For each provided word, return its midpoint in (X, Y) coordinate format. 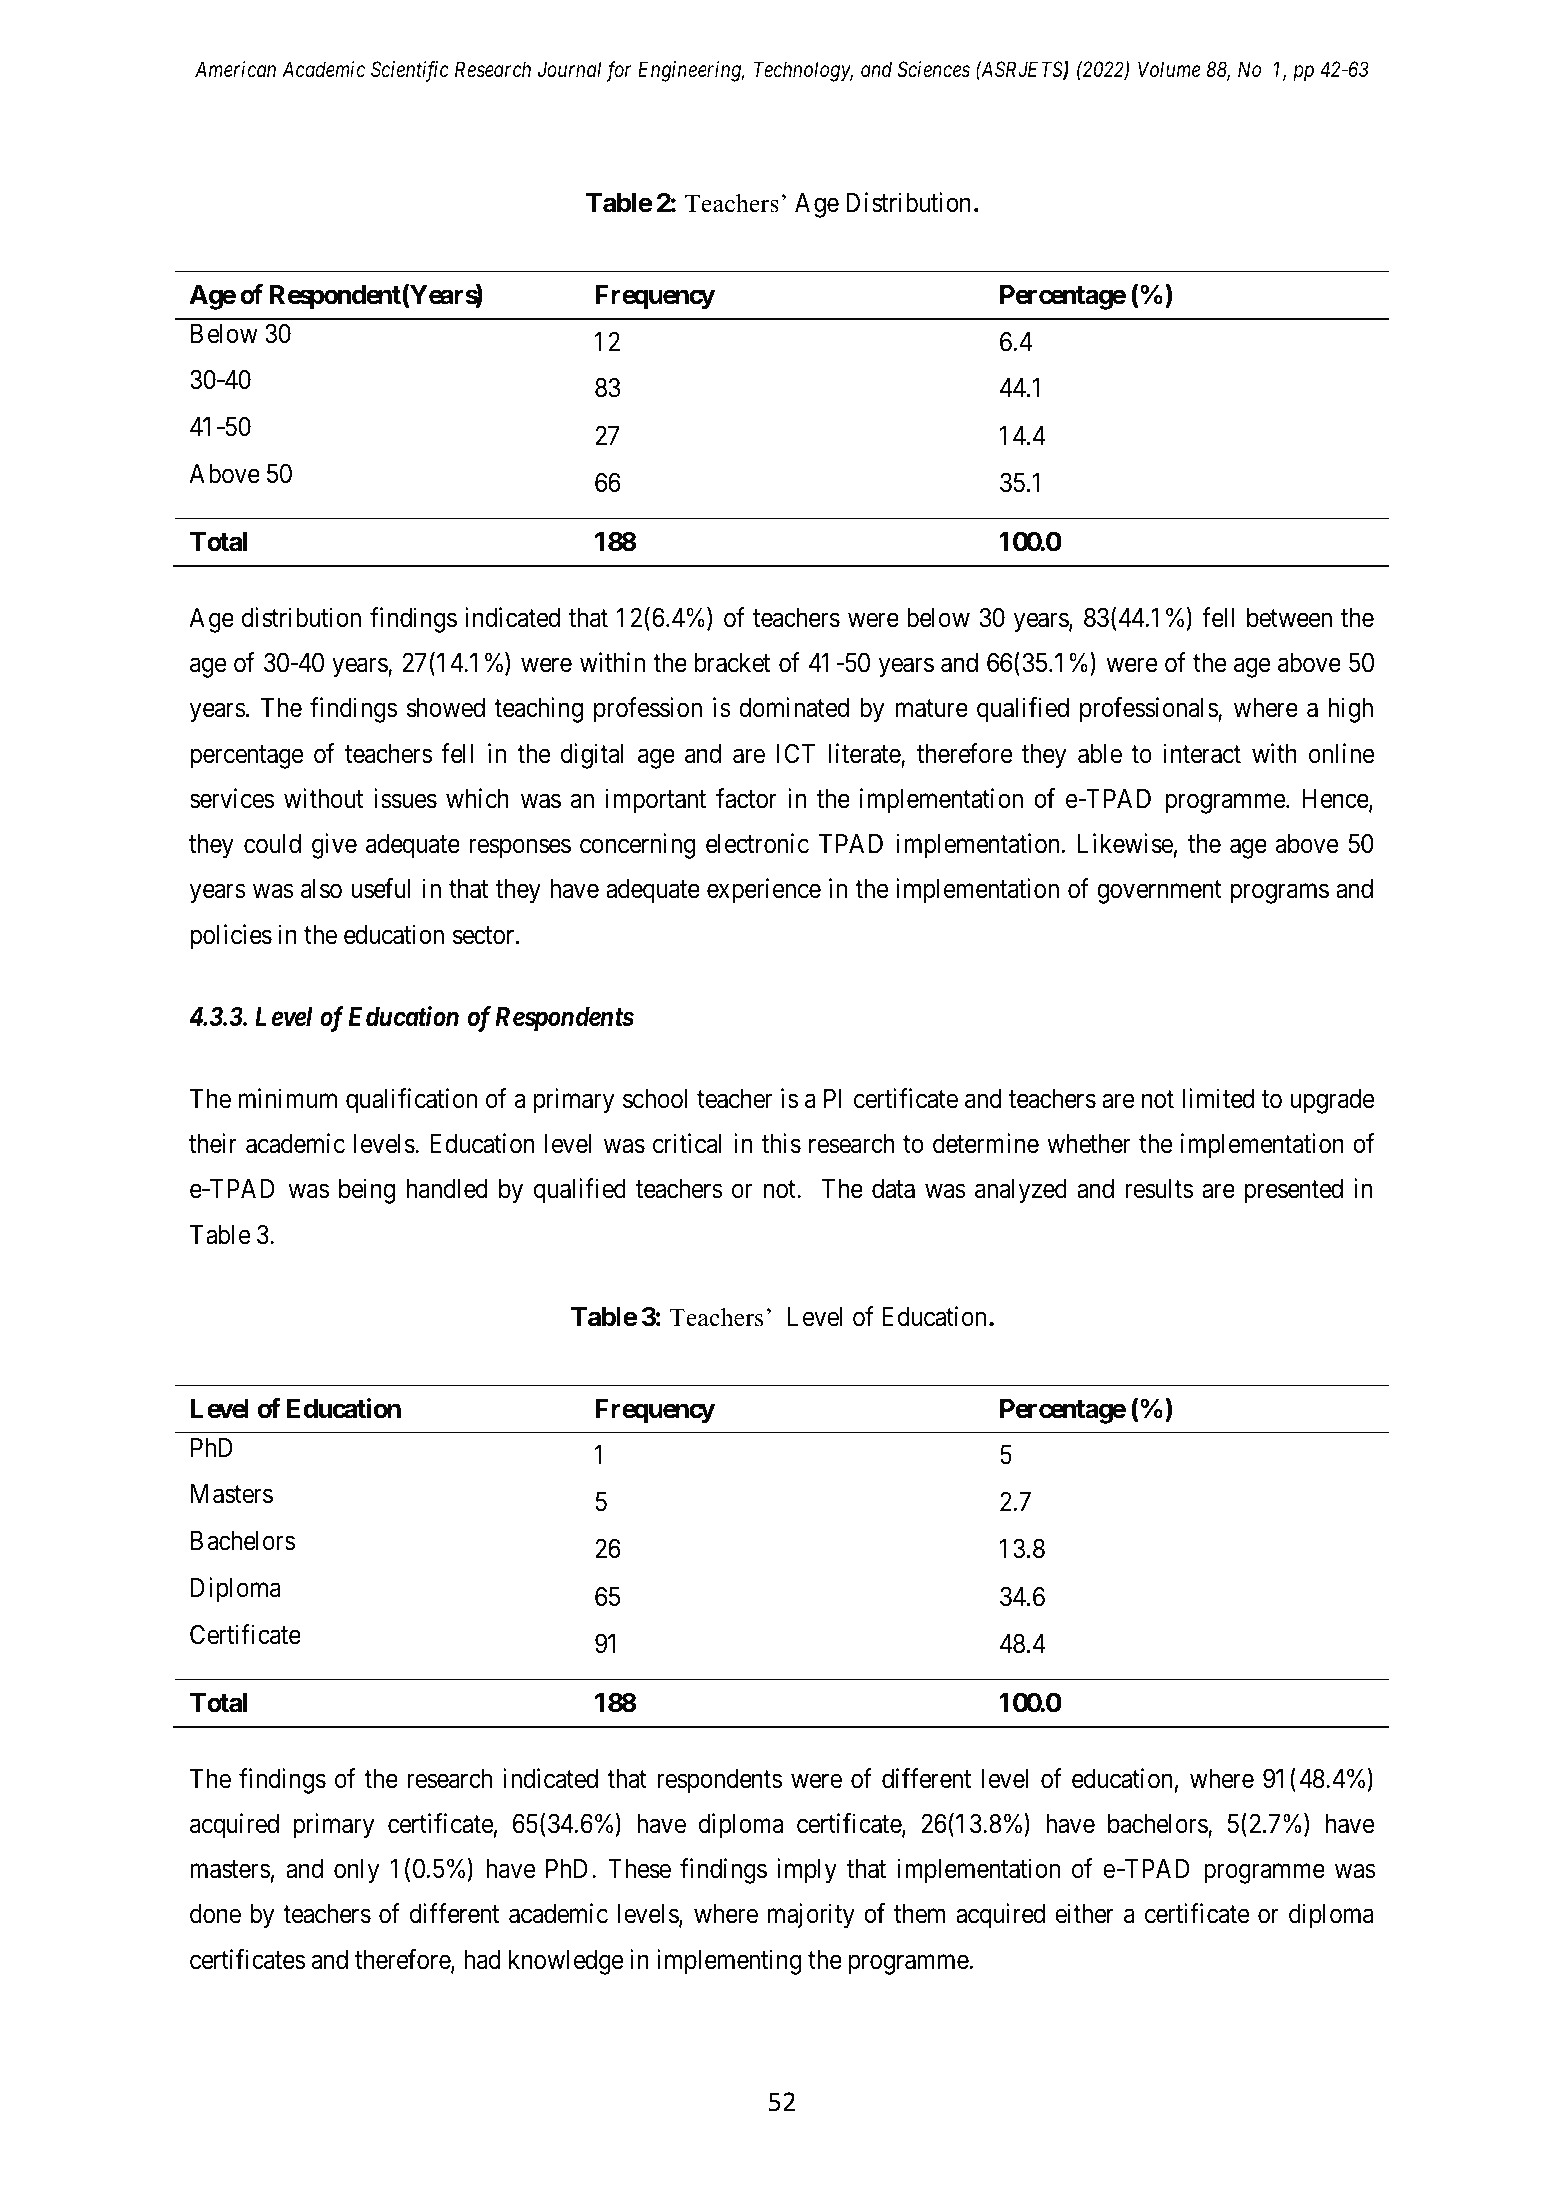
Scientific (410, 71)
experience (764, 891)
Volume (1169, 69)
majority (811, 1916)
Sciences (933, 69)
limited (1218, 1098)
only (356, 1871)
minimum (287, 1098)
